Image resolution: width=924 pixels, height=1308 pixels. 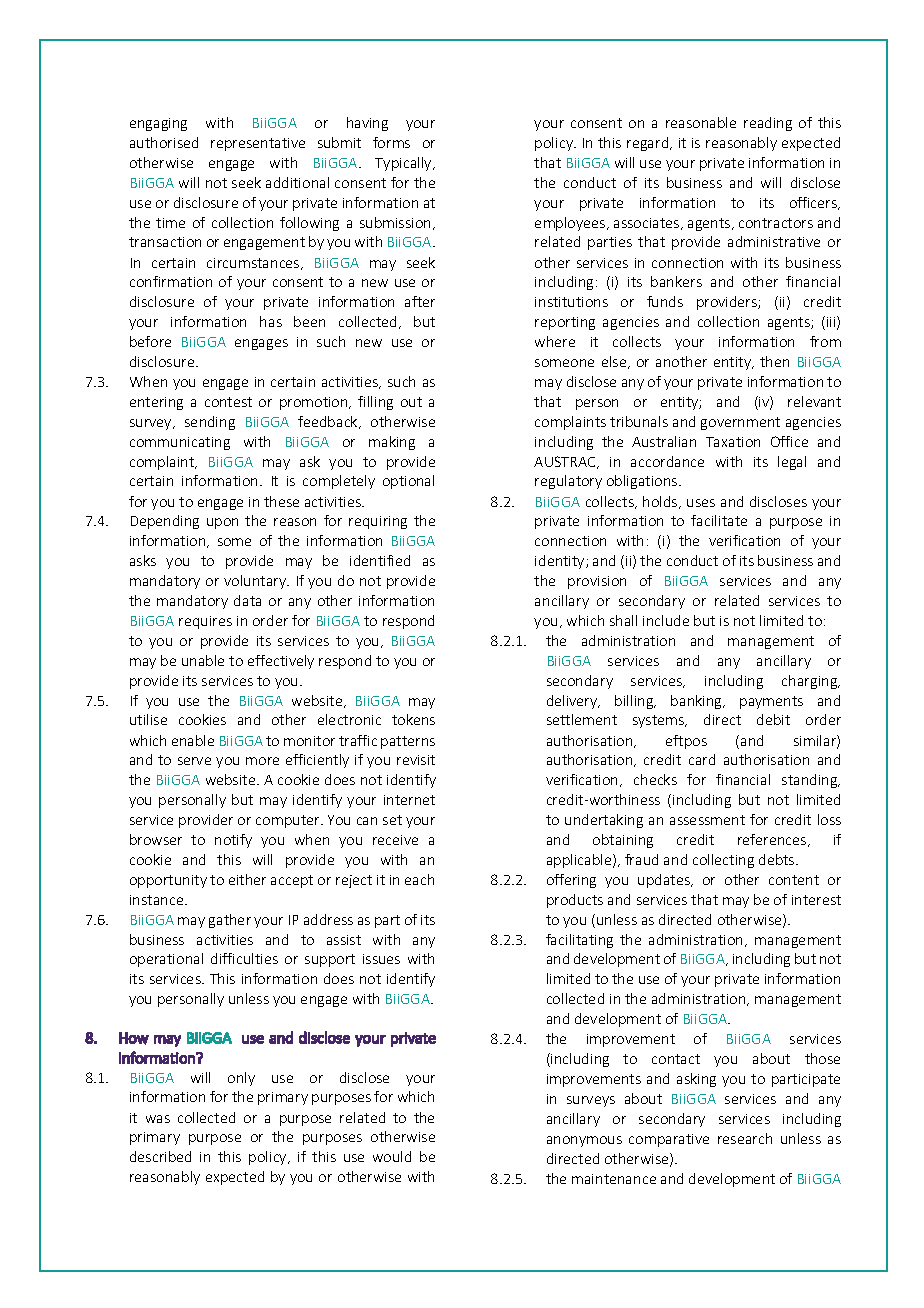 What do you see at coordinates (404, 164) in the screenshot?
I see `Typically` at bounding box center [404, 164].
